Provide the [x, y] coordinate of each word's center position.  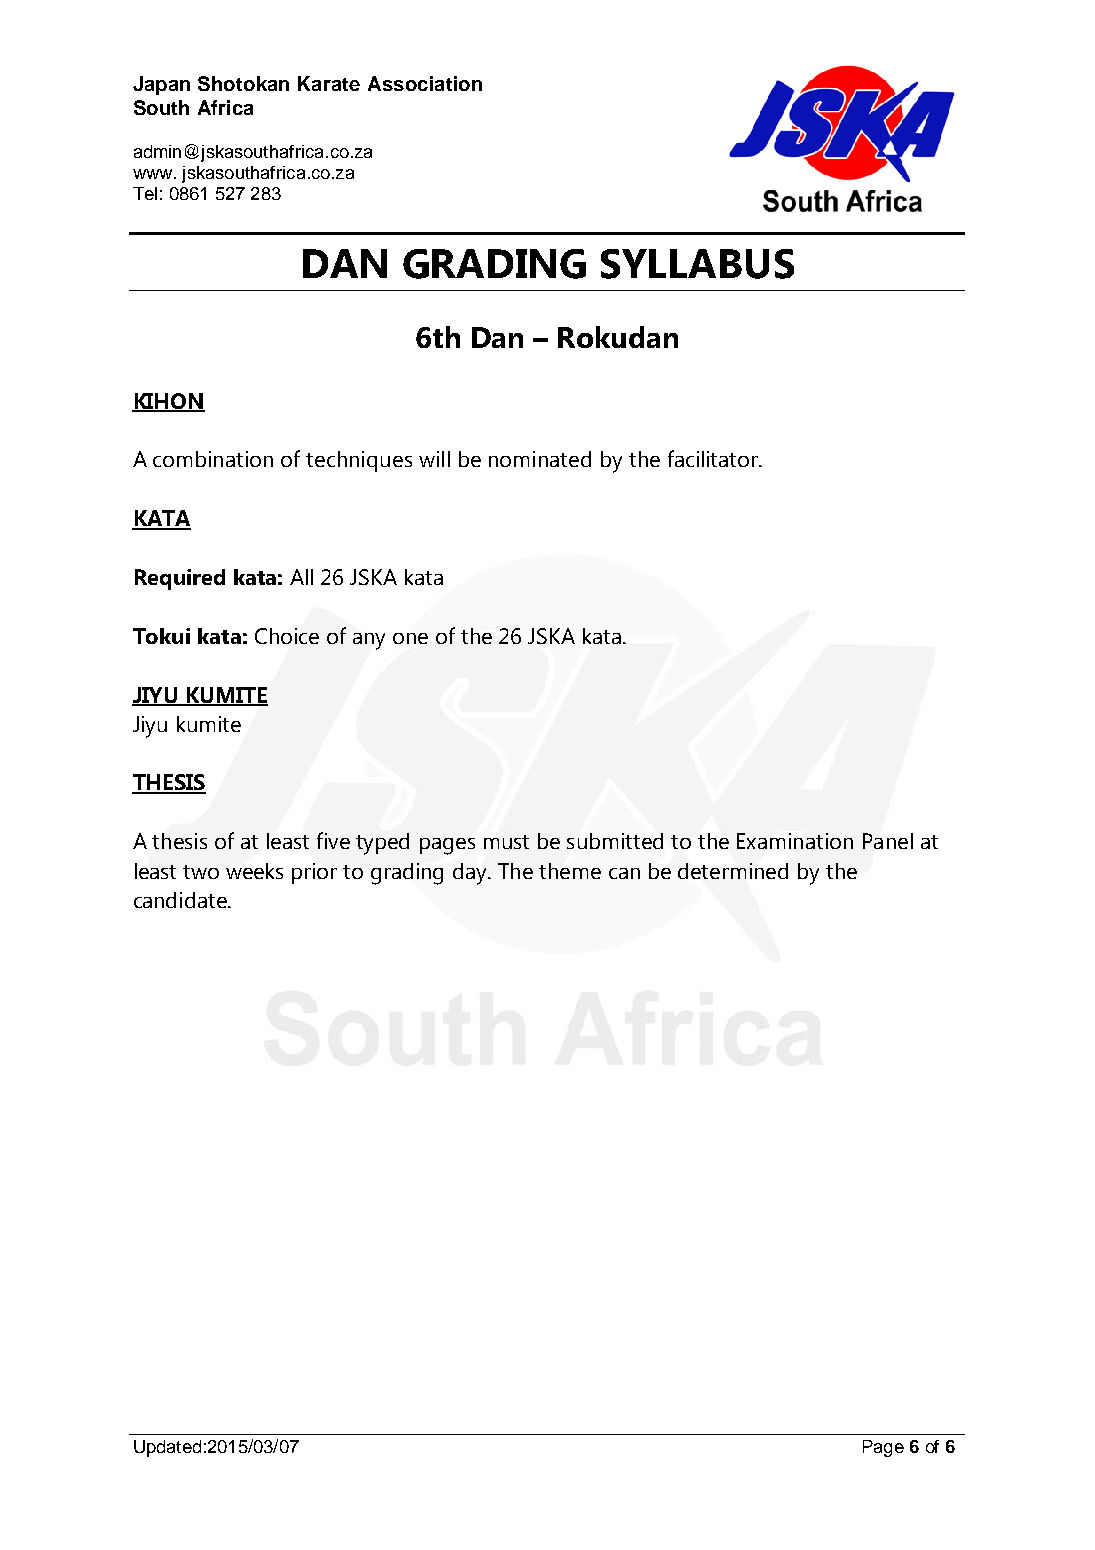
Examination [795, 841]
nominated [540, 459]
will [434, 459]
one [410, 638]
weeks [254, 871]
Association [425, 83]
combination [213, 459]
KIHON [168, 402]
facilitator [714, 458]
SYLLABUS [697, 264]
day [471, 874]
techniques [359, 461]
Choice [287, 636]
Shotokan [243, 83]
